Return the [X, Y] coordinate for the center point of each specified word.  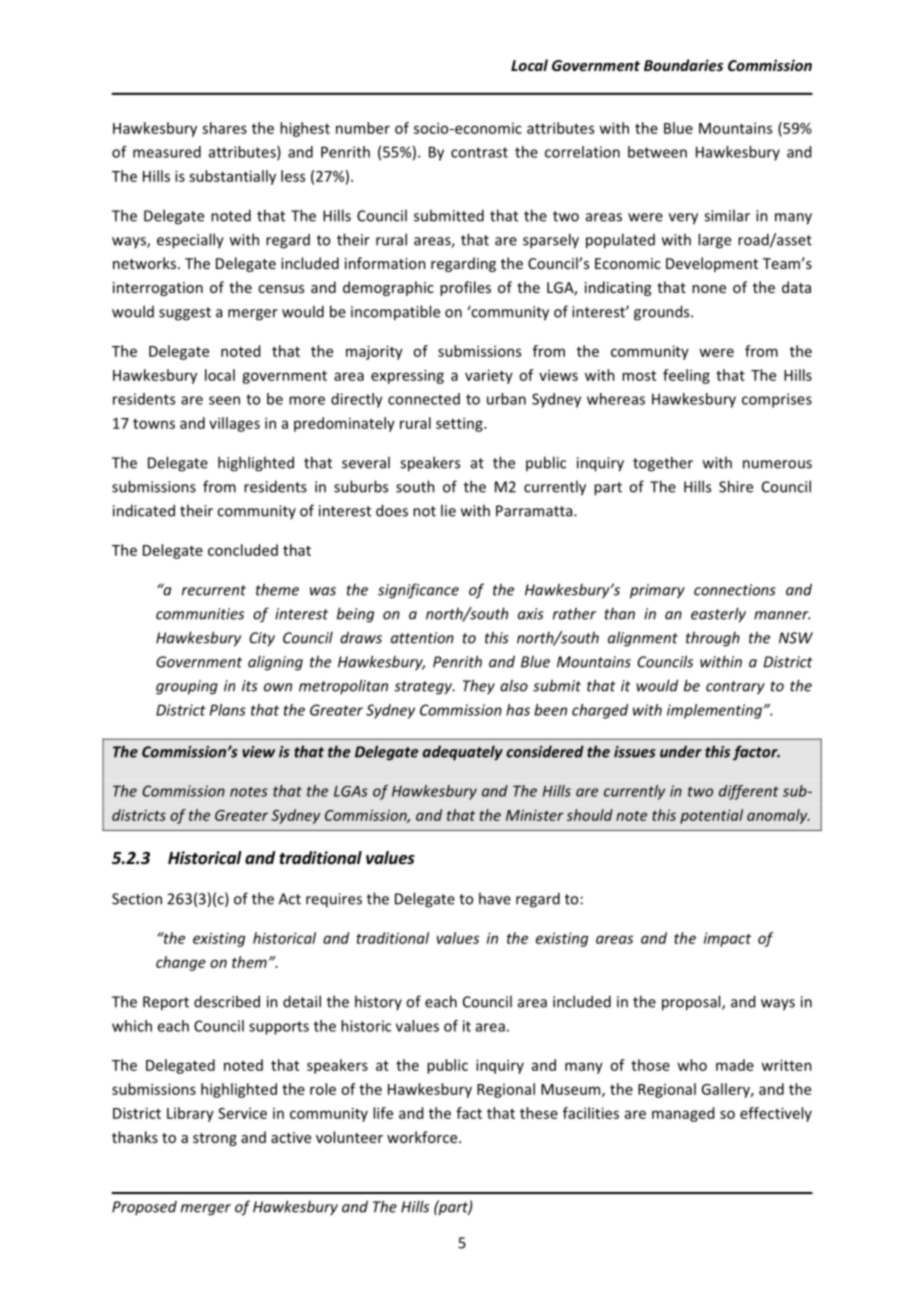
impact [727, 939]
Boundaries [683, 65]
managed [683, 1114]
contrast [479, 152]
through [713, 639]
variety [489, 376]
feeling [686, 376]
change [181, 963]
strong [215, 1139]
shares [224, 128]
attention [422, 638]
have [495, 898]
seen [224, 400]
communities [200, 614]
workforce [423, 1137]
